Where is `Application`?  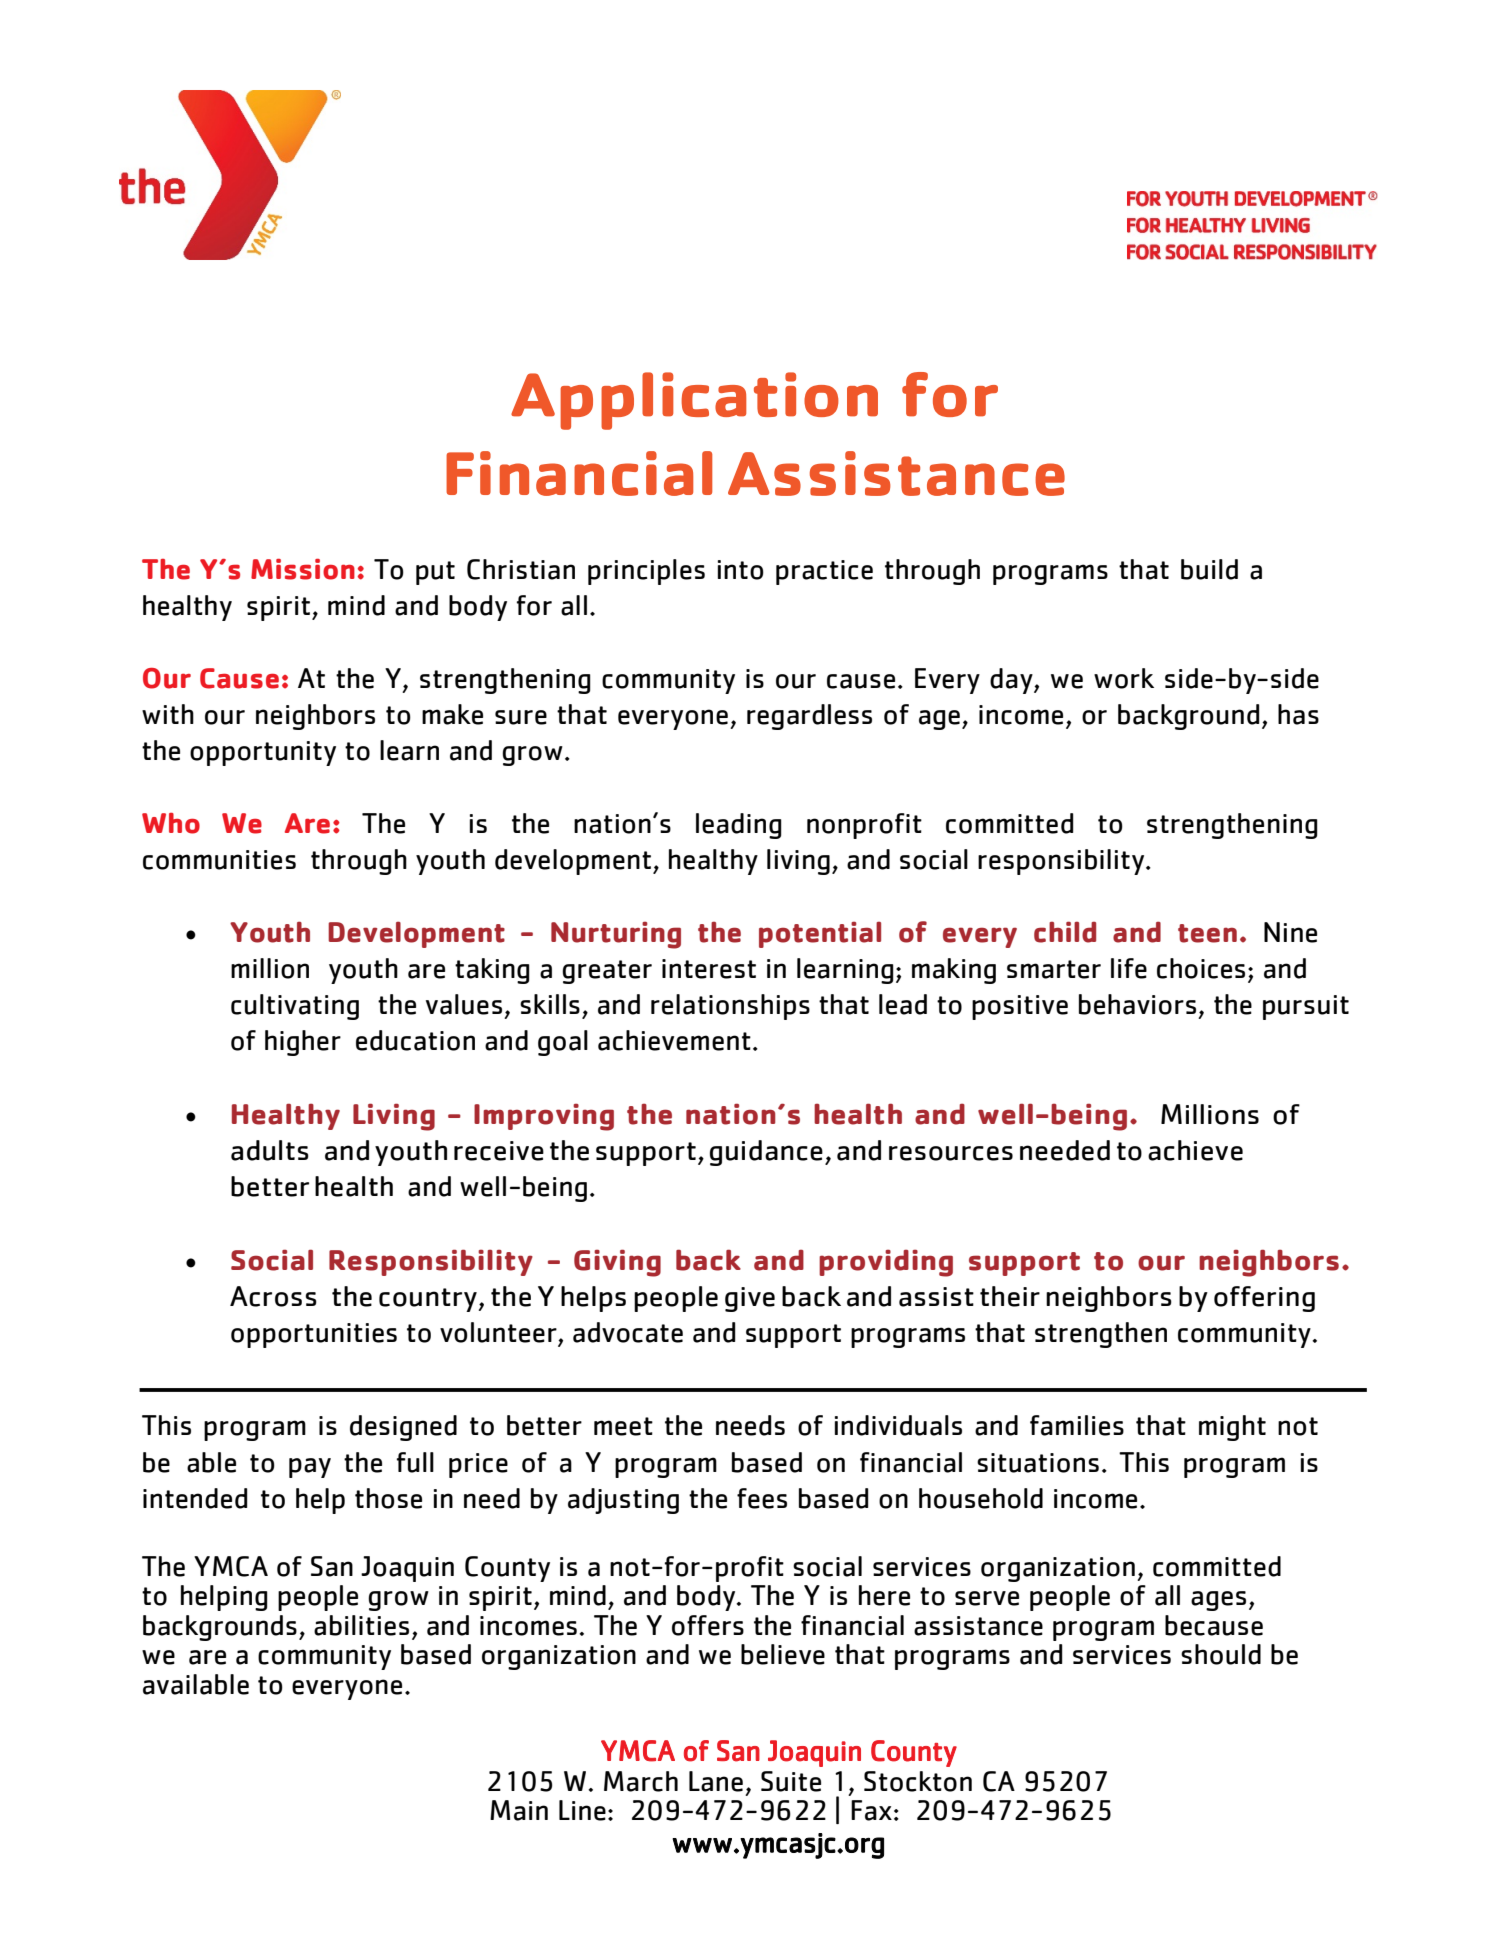
Application is located at coordinates (694, 401).
